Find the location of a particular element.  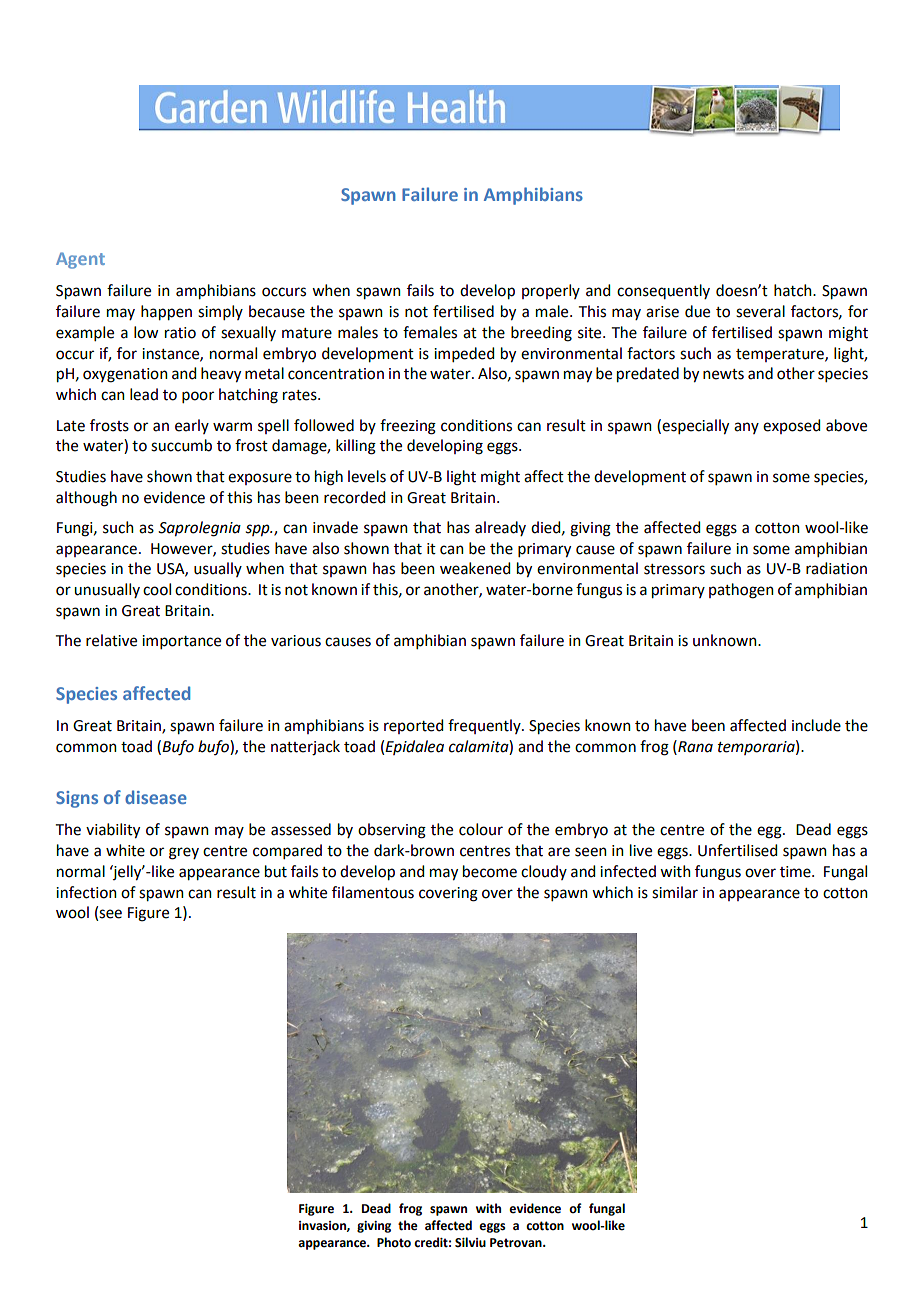

filamentous is located at coordinates (373, 892).
